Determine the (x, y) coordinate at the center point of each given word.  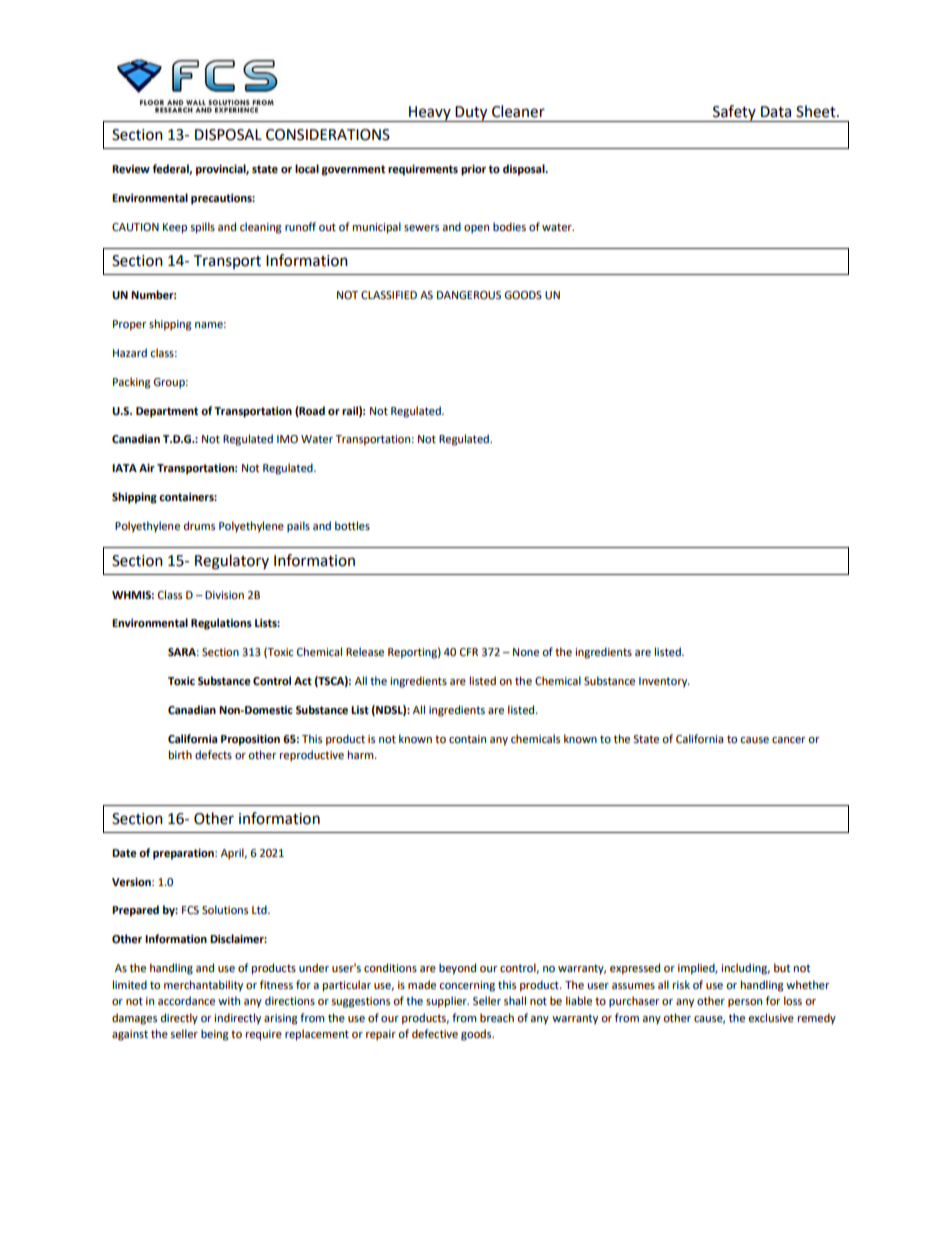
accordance (186, 1001)
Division (224, 595)
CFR (469, 652)
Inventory (664, 682)
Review (131, 169)
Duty (472, 114)
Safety (734, 113)
